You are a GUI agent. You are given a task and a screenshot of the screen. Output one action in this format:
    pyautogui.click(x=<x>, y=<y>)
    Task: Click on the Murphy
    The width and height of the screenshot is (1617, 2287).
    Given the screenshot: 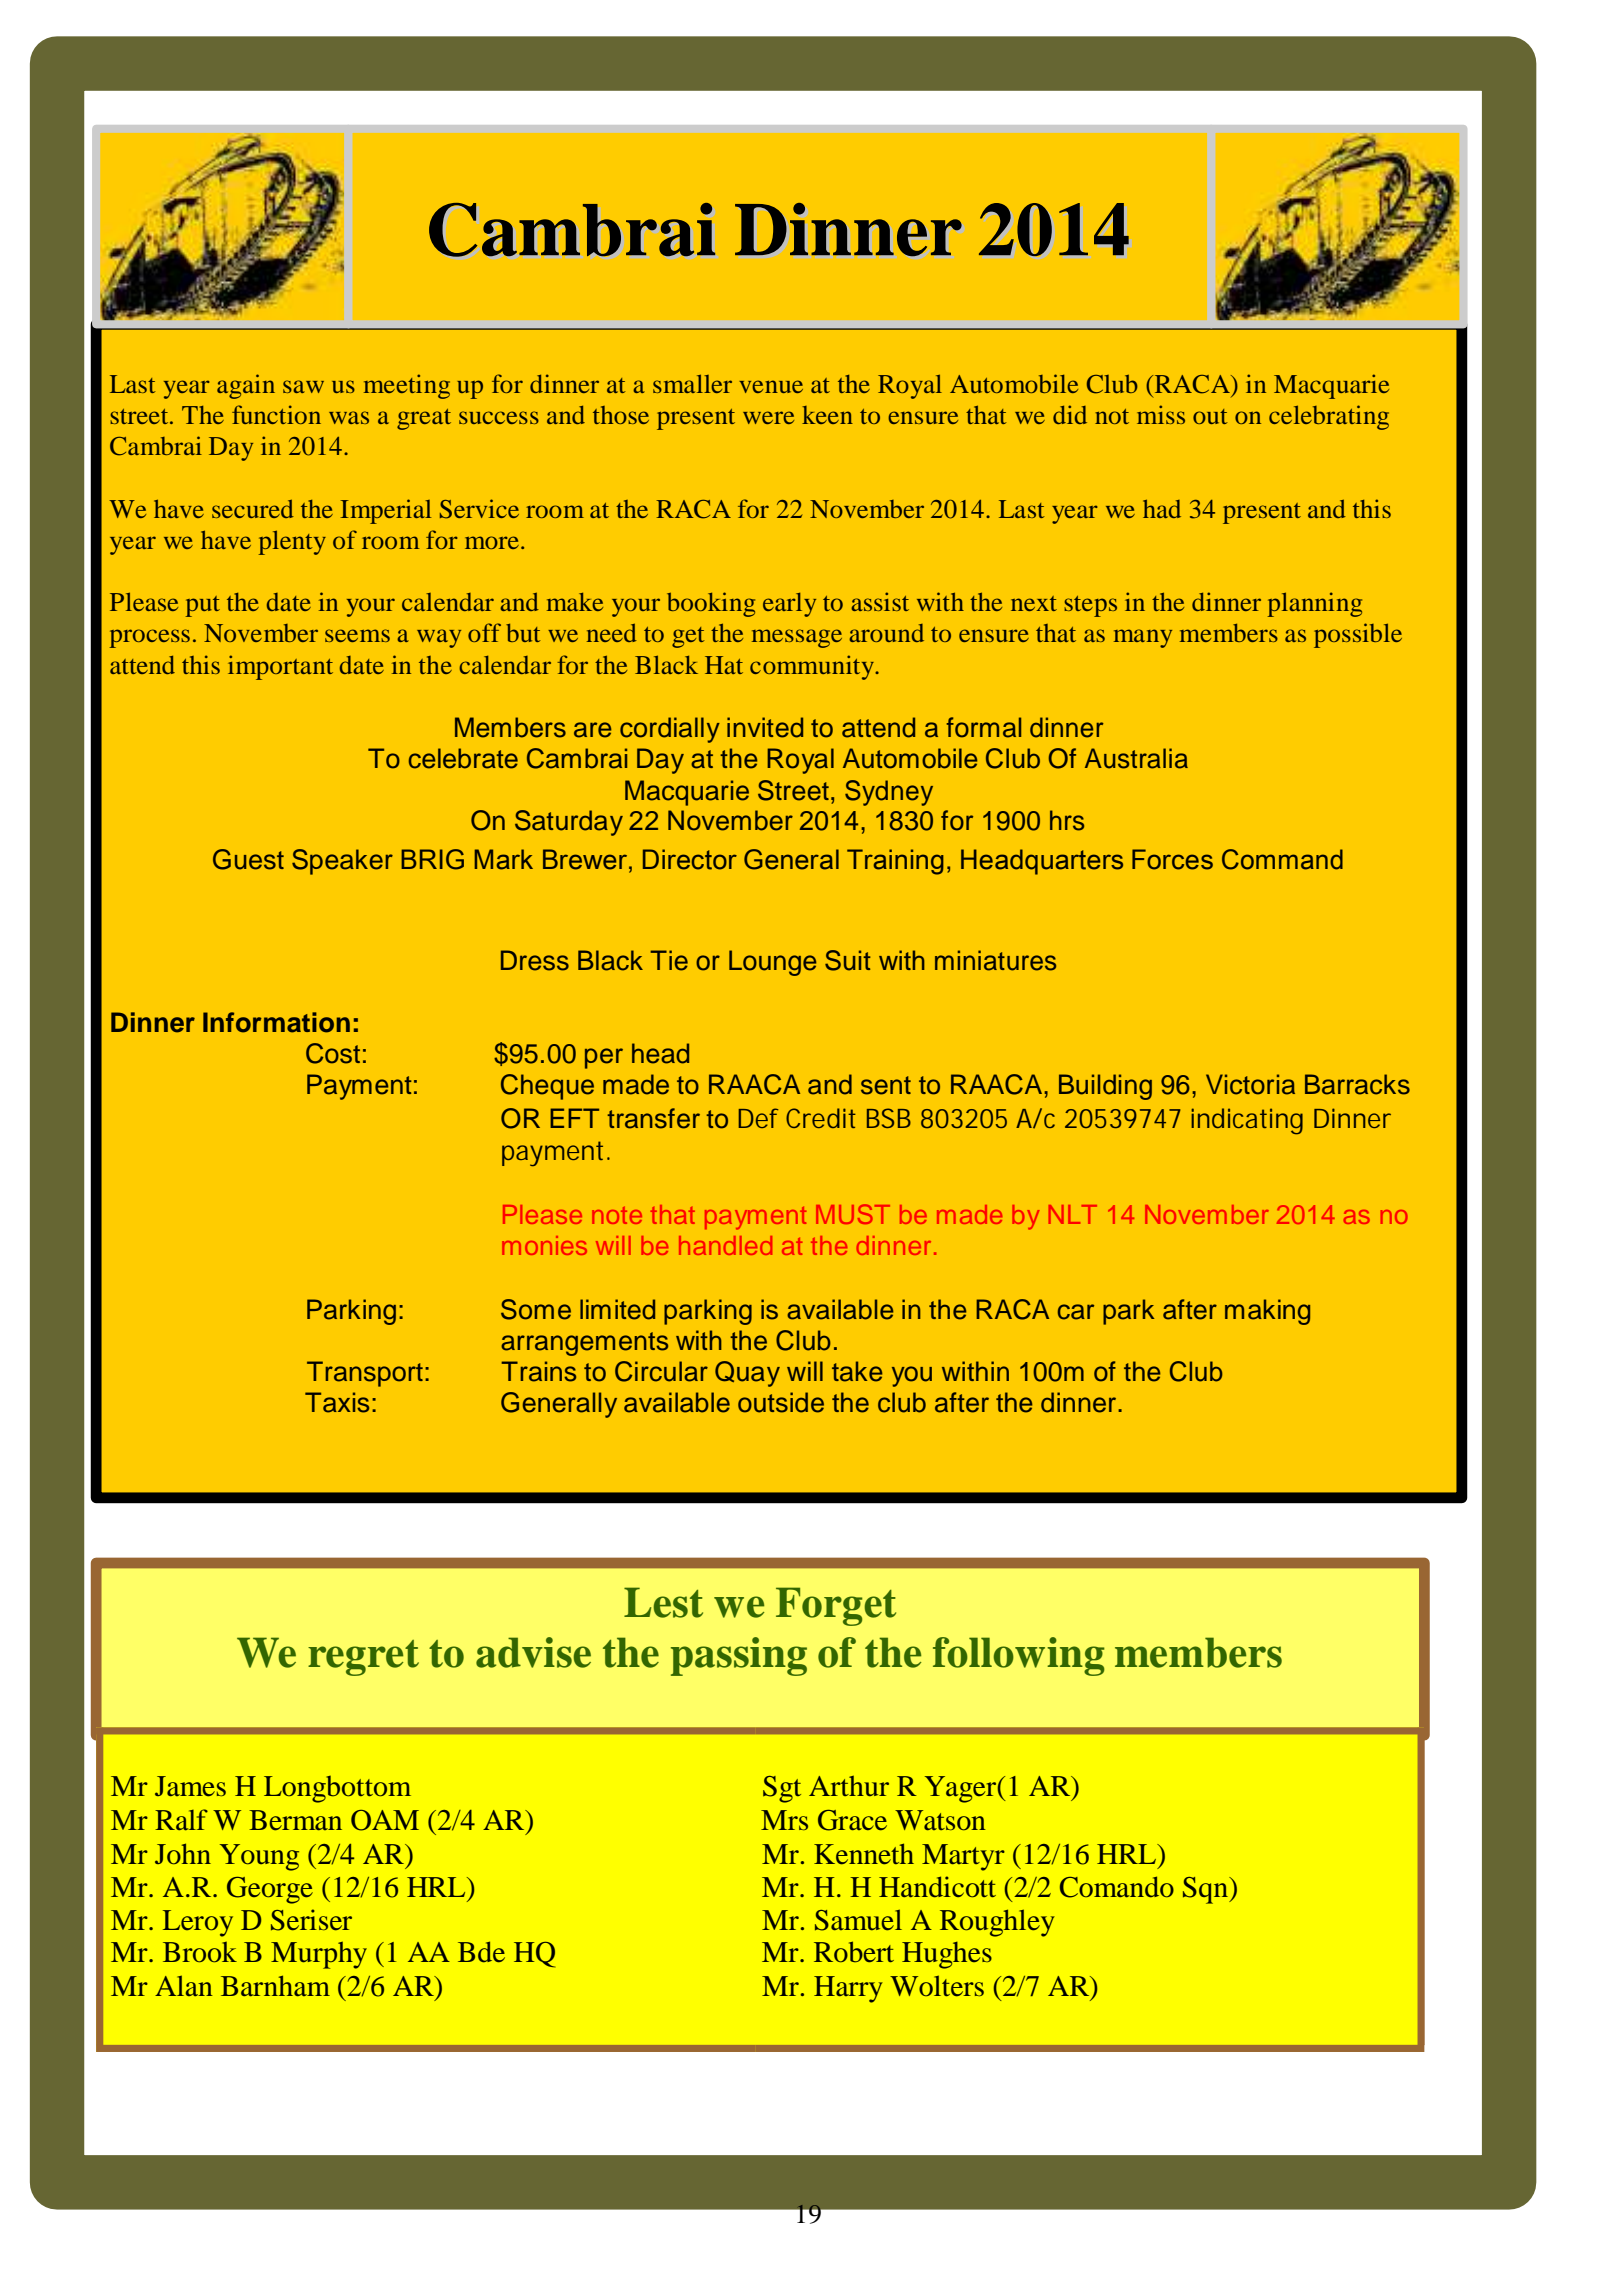 What is the action you would take?
    pyautogui.click(x=319, y=1955)
